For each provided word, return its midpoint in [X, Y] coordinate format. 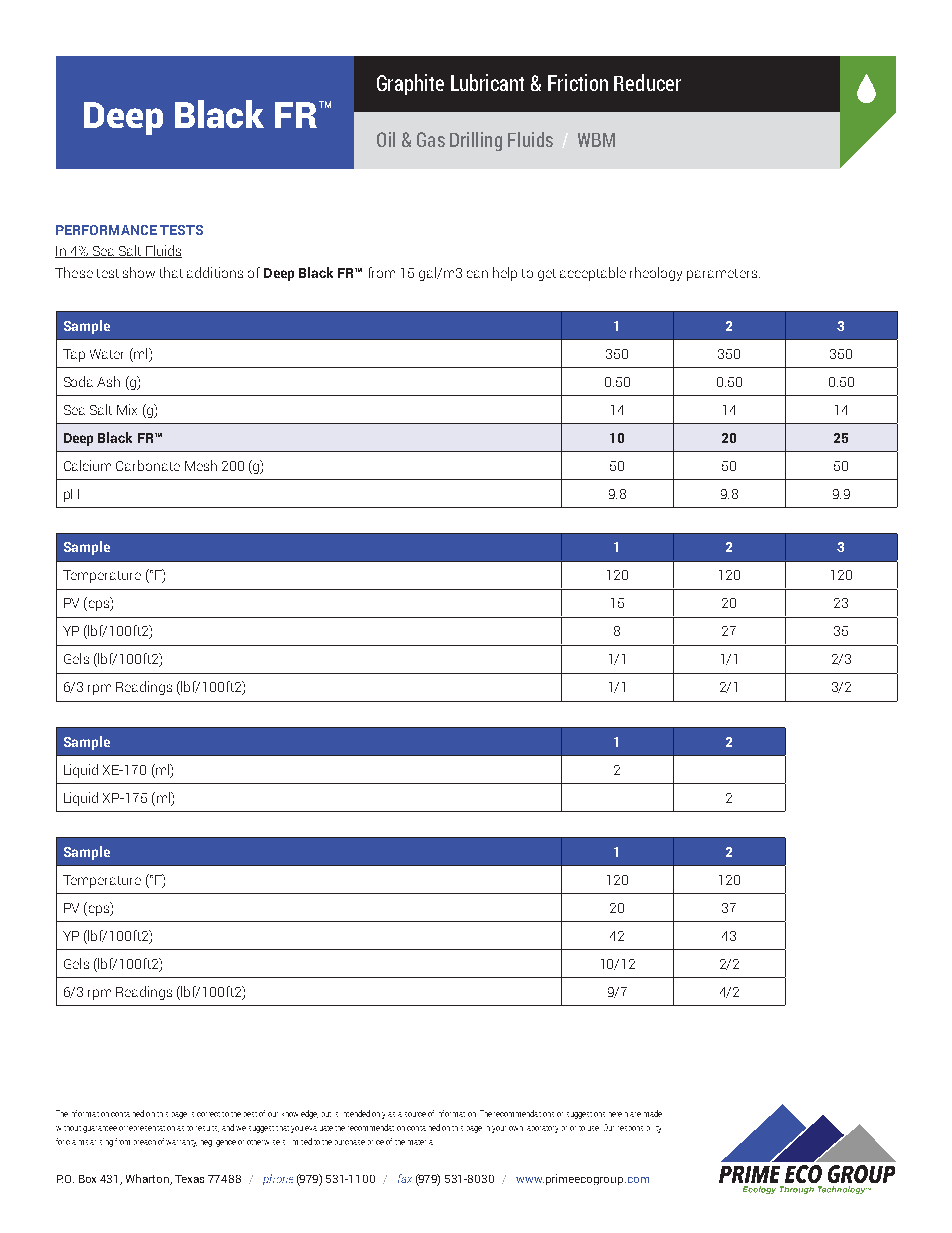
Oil [386, 139]
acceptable [593, 274]
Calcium [87, 465]
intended [357, 1113]
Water [106, 354]
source [415, 1114]
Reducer [647, 82]
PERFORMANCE [106, 230]
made [653, 1113]
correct [208, 1114]
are [635, 1114]
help [505, 274]
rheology [656, 274]
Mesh [201, 465]
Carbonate [148, 465]
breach [145, 1142]
